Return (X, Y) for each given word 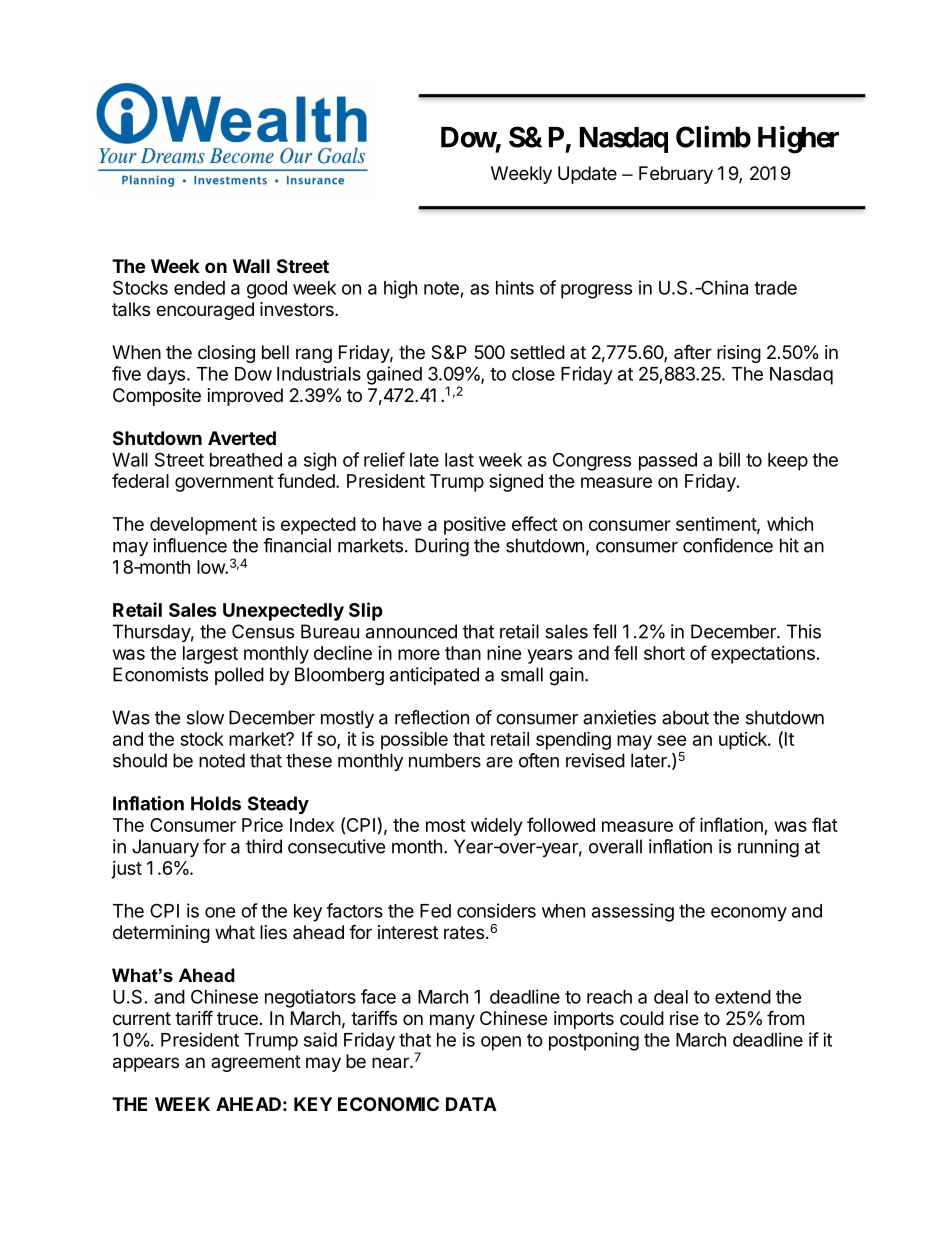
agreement (256, 1063)
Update (587, 175)
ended (199, 288)
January (165, 848)
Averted (242, 438)
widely (496, 827)
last (459, 460)
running (768, 848)
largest (210, 655)
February (676, 175)
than (463, 653)
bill (729, 459)
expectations (763, 655)
